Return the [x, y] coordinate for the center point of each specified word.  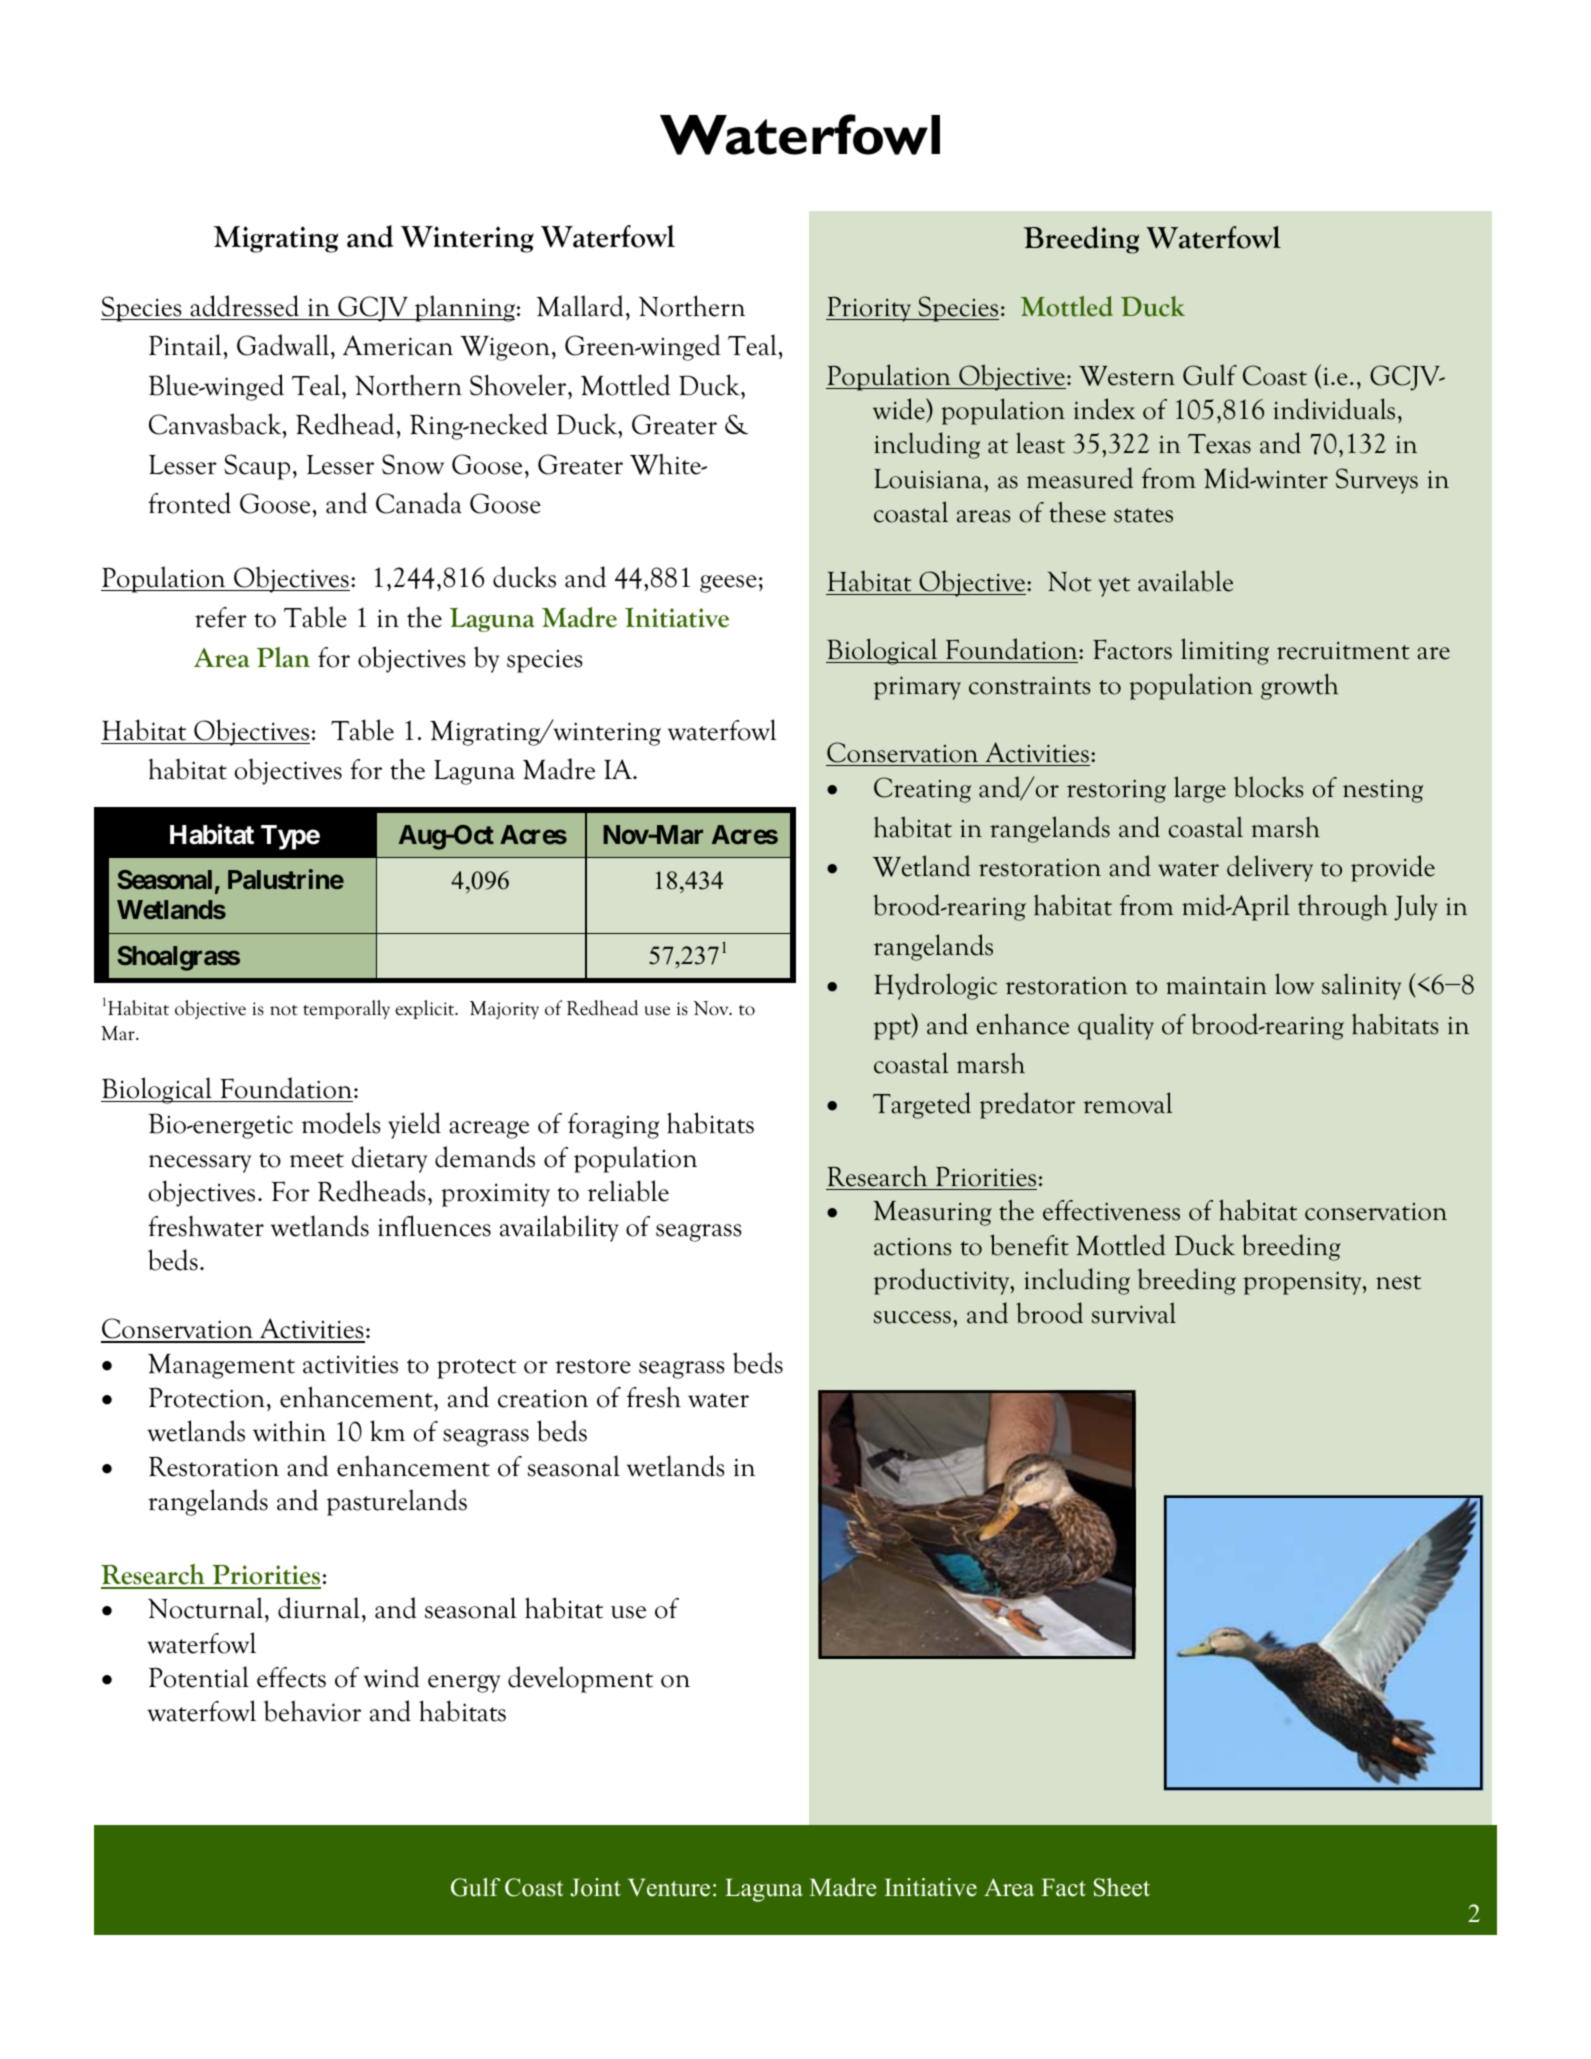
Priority [870, 309]
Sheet [1122, 1887]
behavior [312, 1711]
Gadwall [284, 346]
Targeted [922, 1105]
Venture [669, 1887]
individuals [1334, 409]
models [341, 1123]
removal [1127, 1103]
